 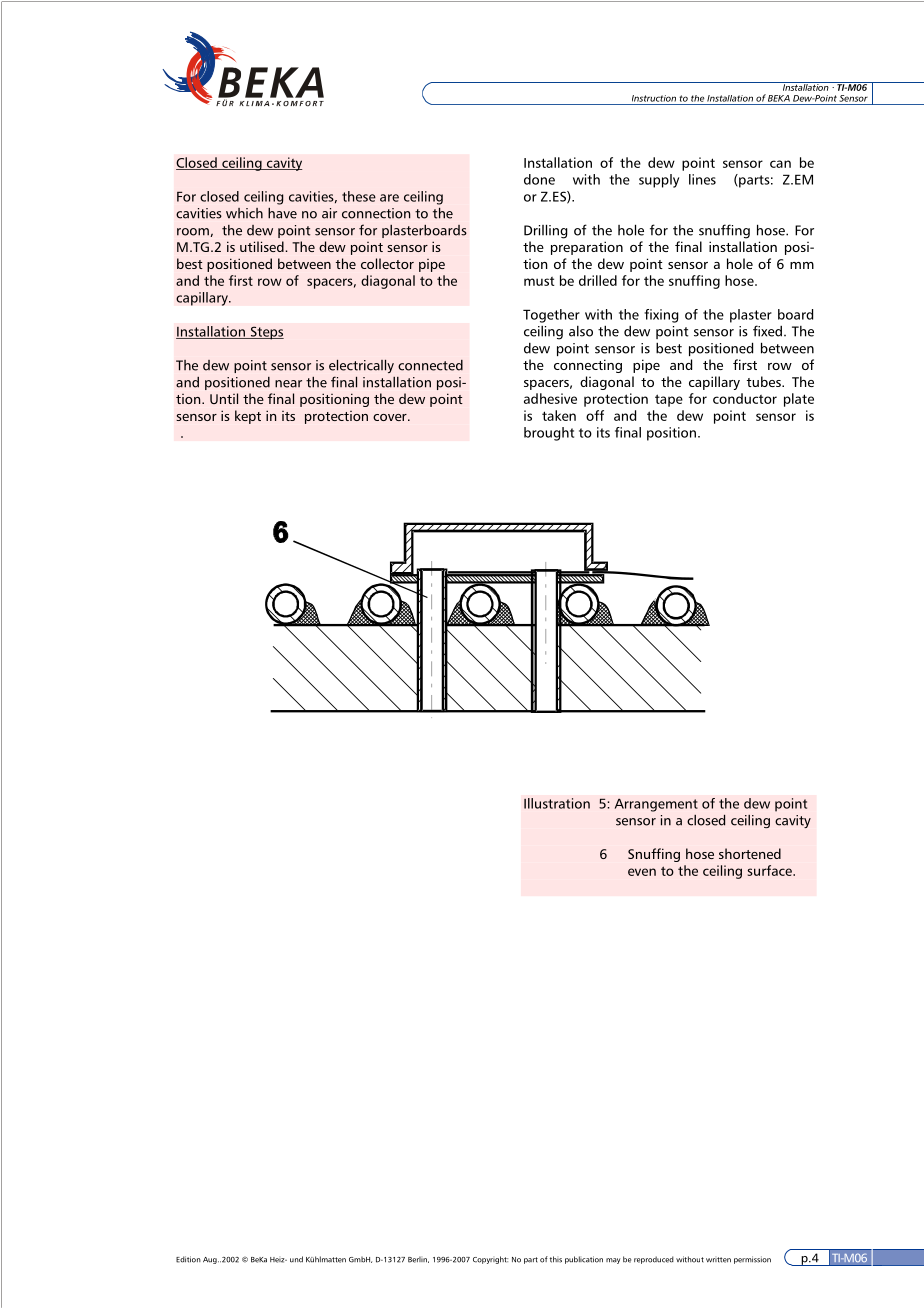 What do you see at coordinates (549, 434) in the page?
I see `brought` at bounding box center [549, 434].
